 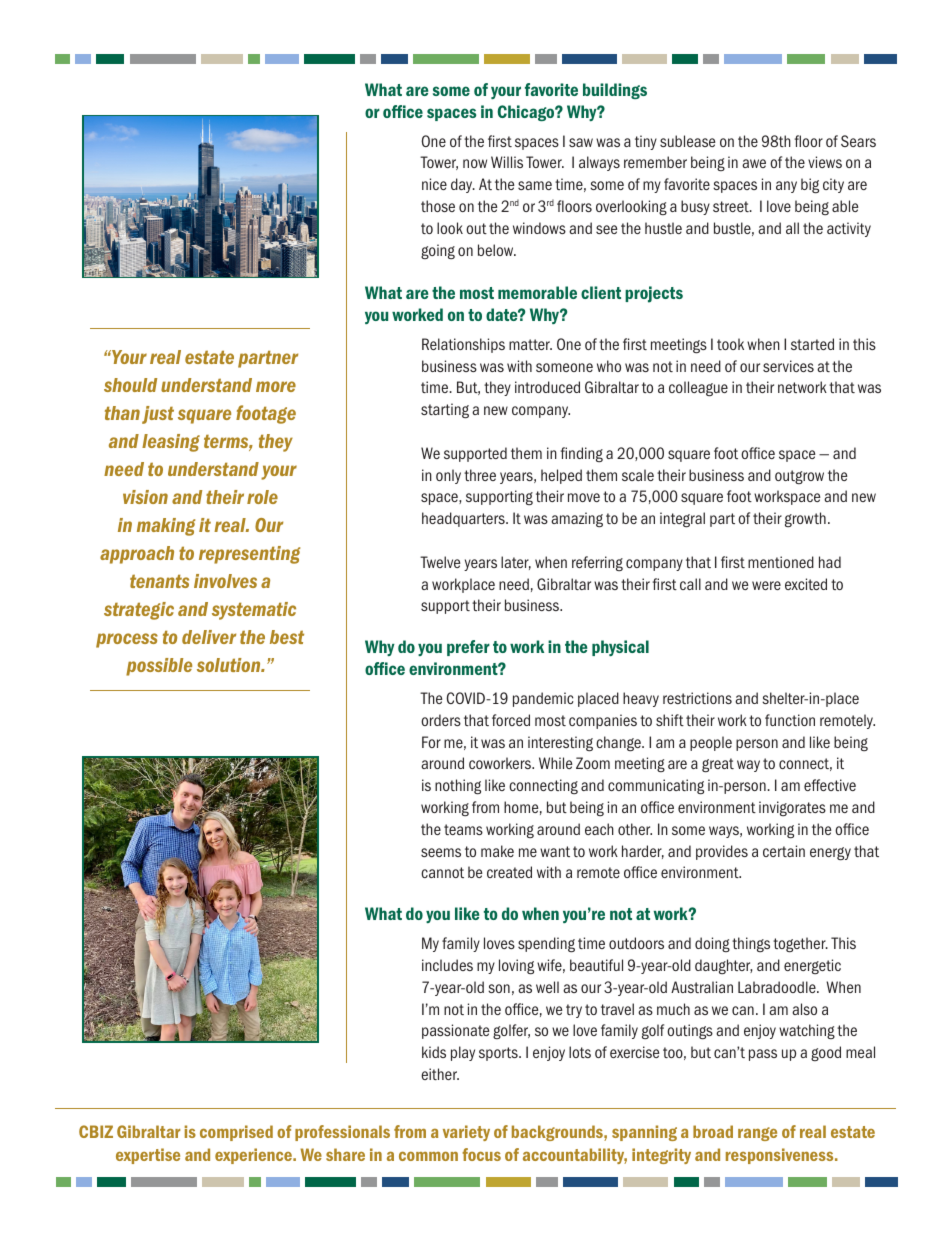 What do you see at coordinates (754, 163) in the screenshot?
I see `awe` at bounding box center [754, 163].
